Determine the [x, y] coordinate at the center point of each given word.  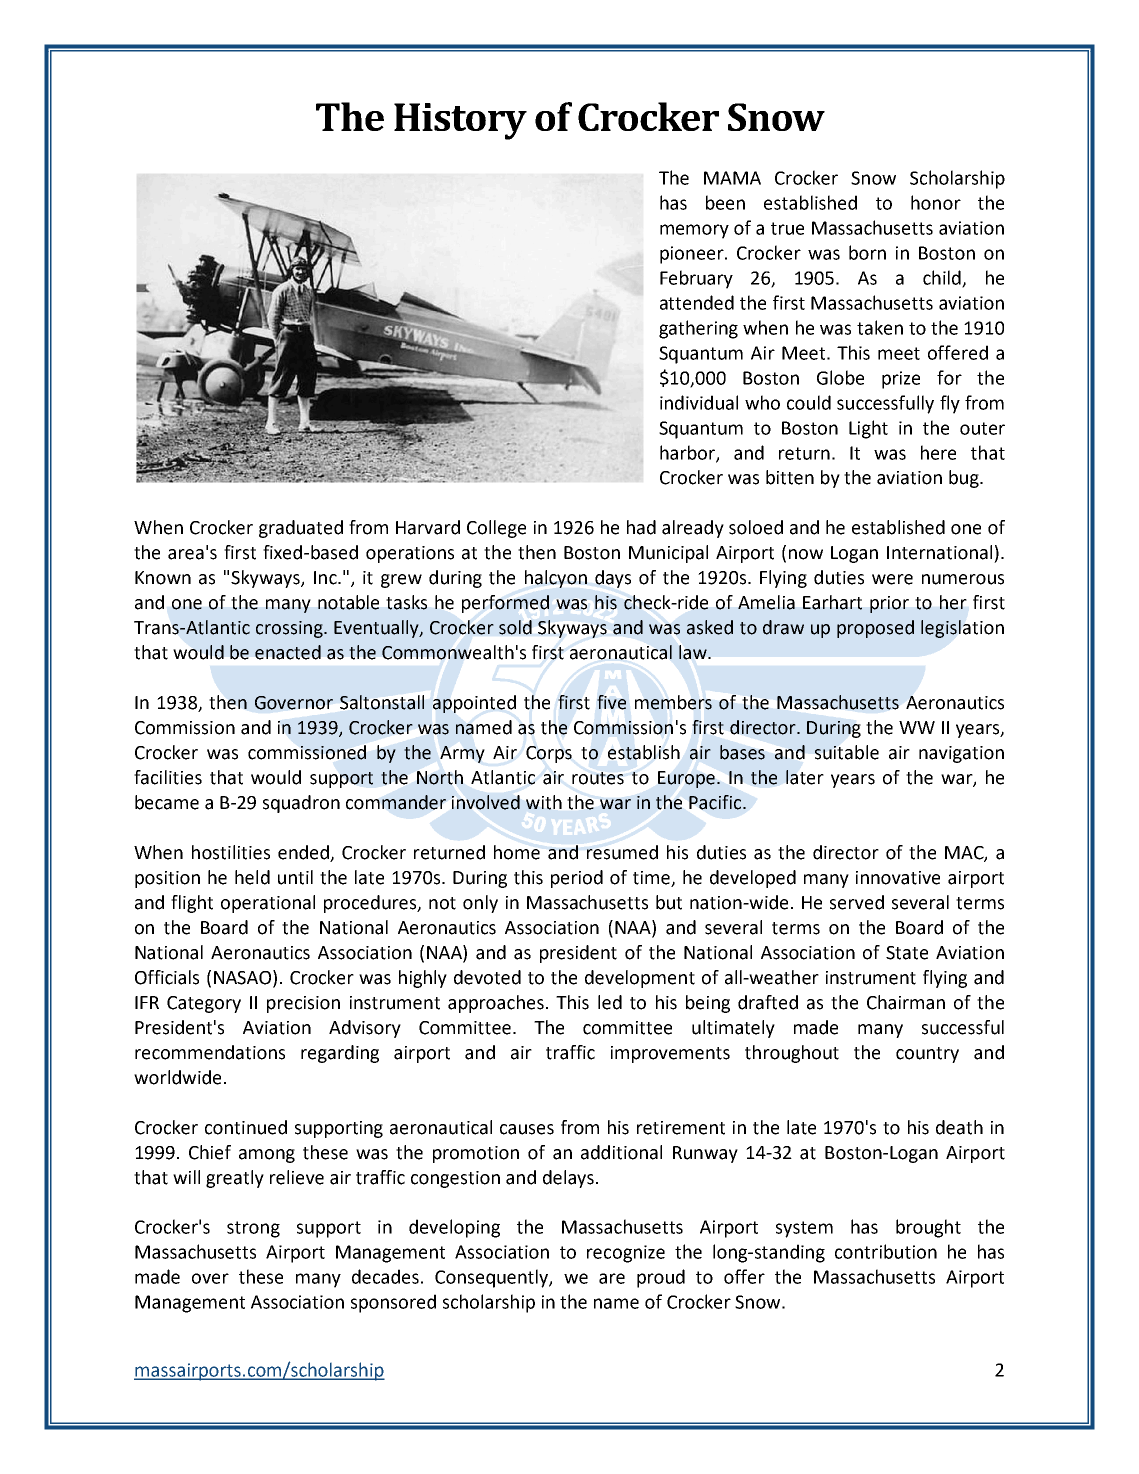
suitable [847, 752]
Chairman [906, 1002]
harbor [688, 453]
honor [936, 202]
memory [694, 231]
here [938, 452]
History [460, 121]
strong [253, 1229]
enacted [288, 652]
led [610, 1002]
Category [204, 1004]
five [611, 702]
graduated [301, 529]
